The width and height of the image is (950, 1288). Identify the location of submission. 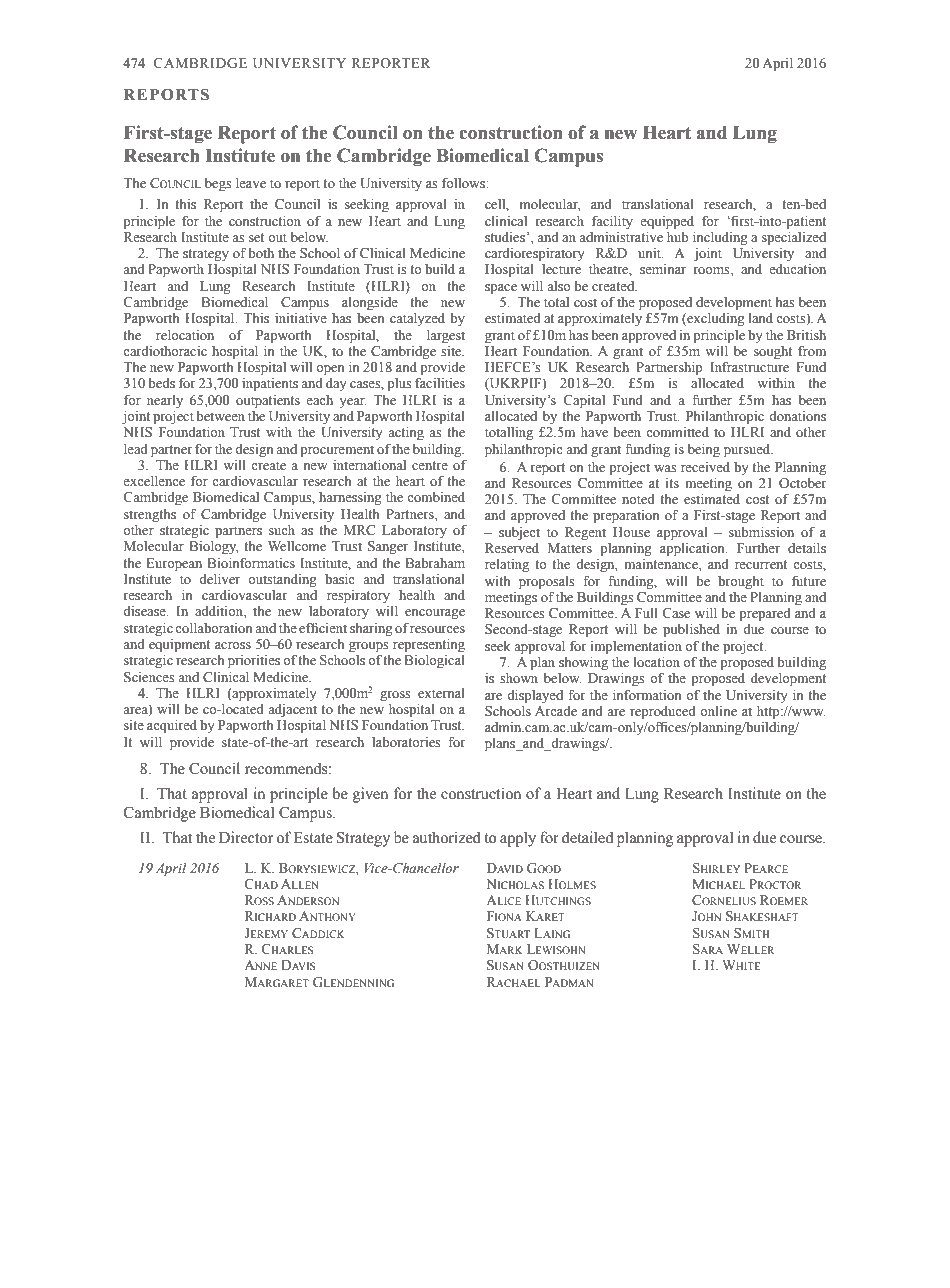
(761, 531).
